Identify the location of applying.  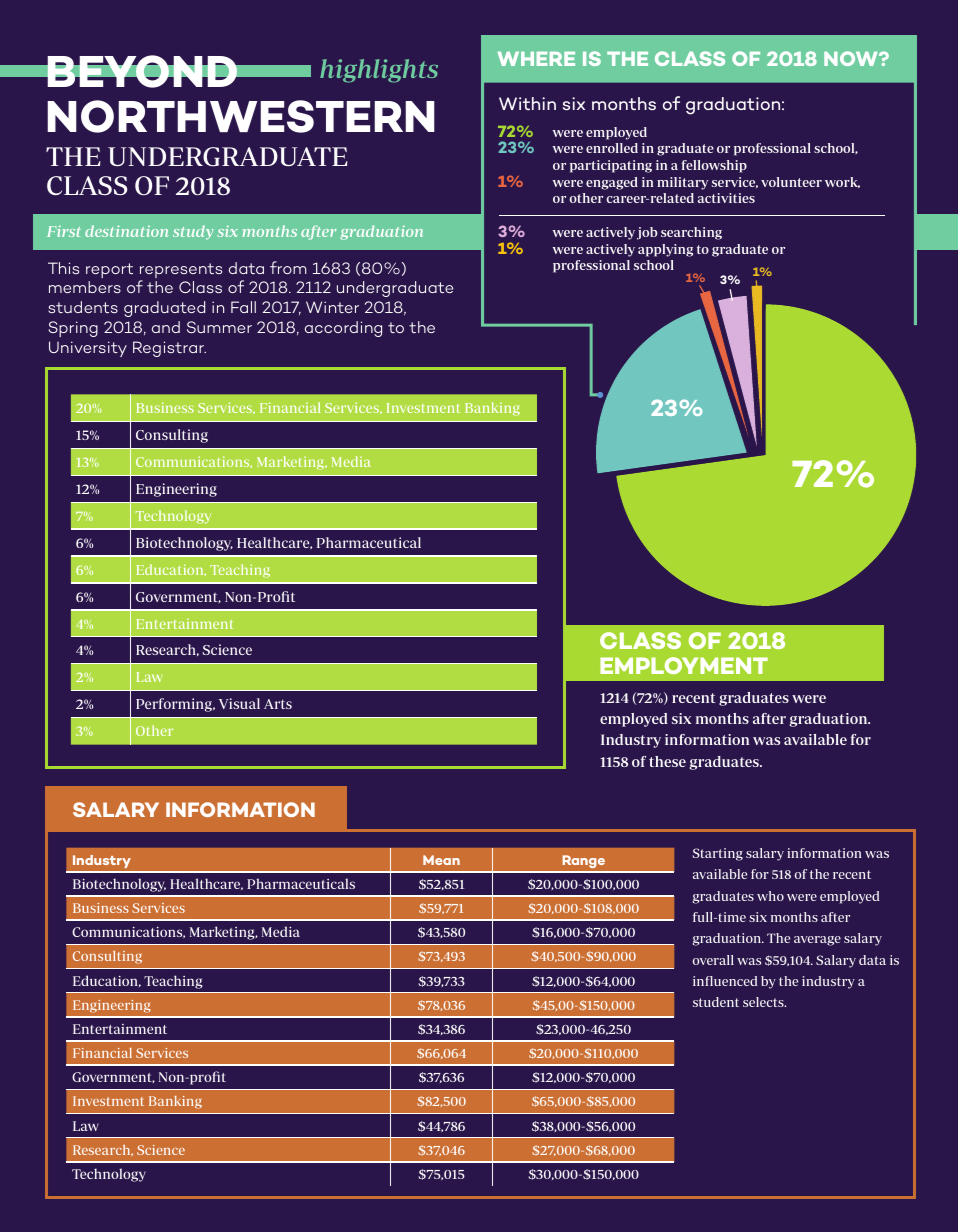
(665, 250).
